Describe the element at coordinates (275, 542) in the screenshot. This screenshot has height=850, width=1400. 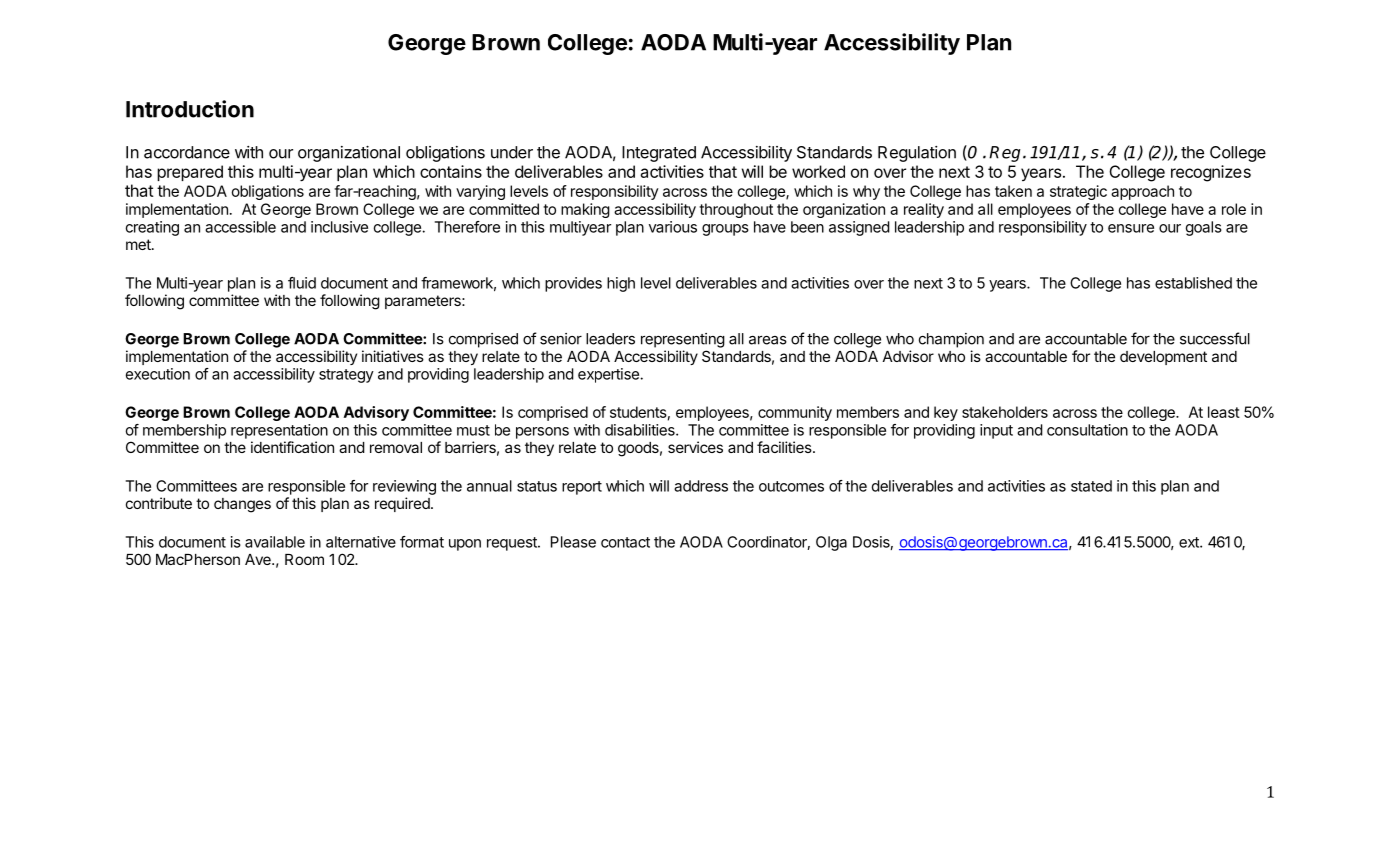
I see `available` at that location.
